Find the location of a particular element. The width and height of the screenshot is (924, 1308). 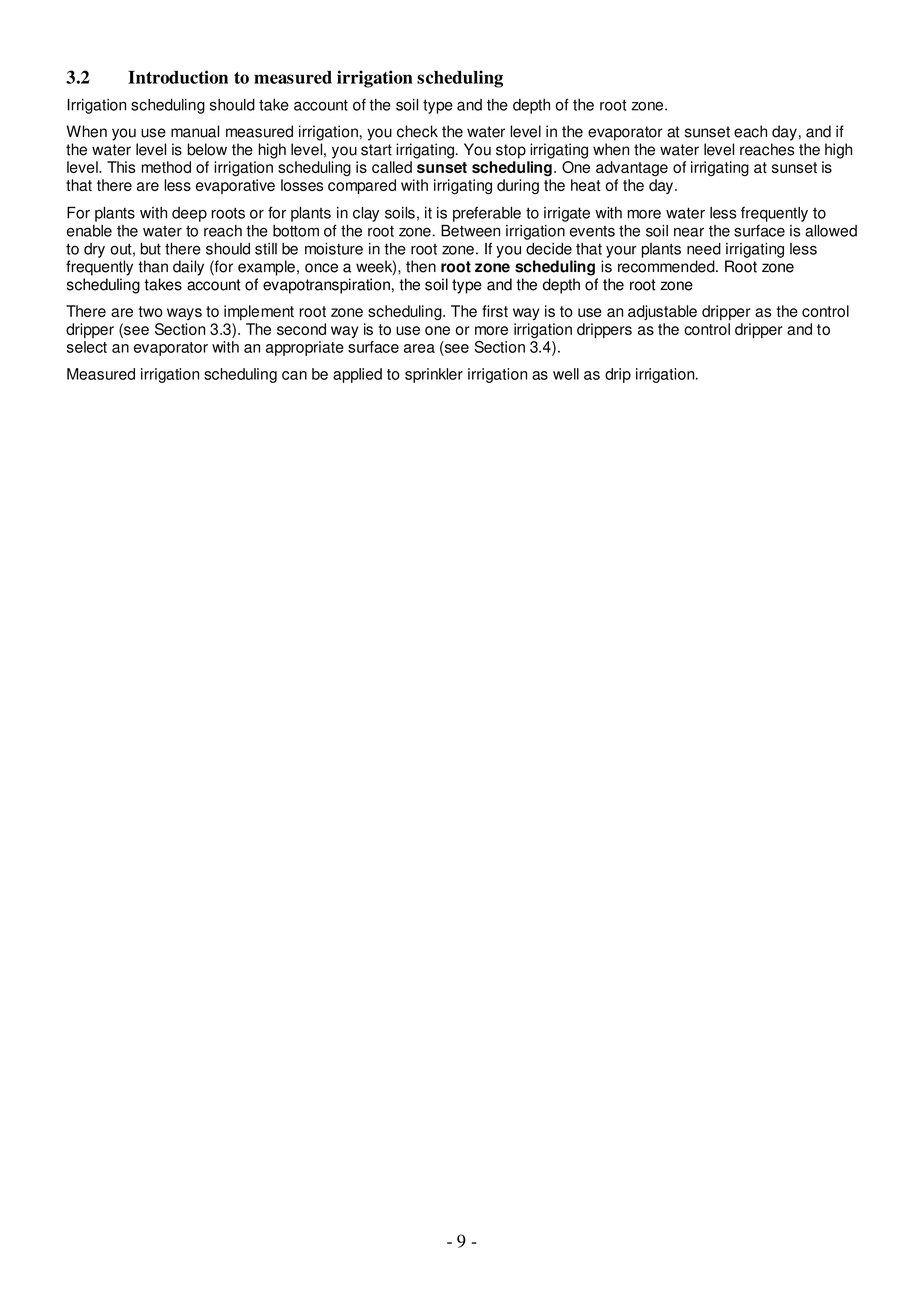

check is located at coordinates (417, 131).
